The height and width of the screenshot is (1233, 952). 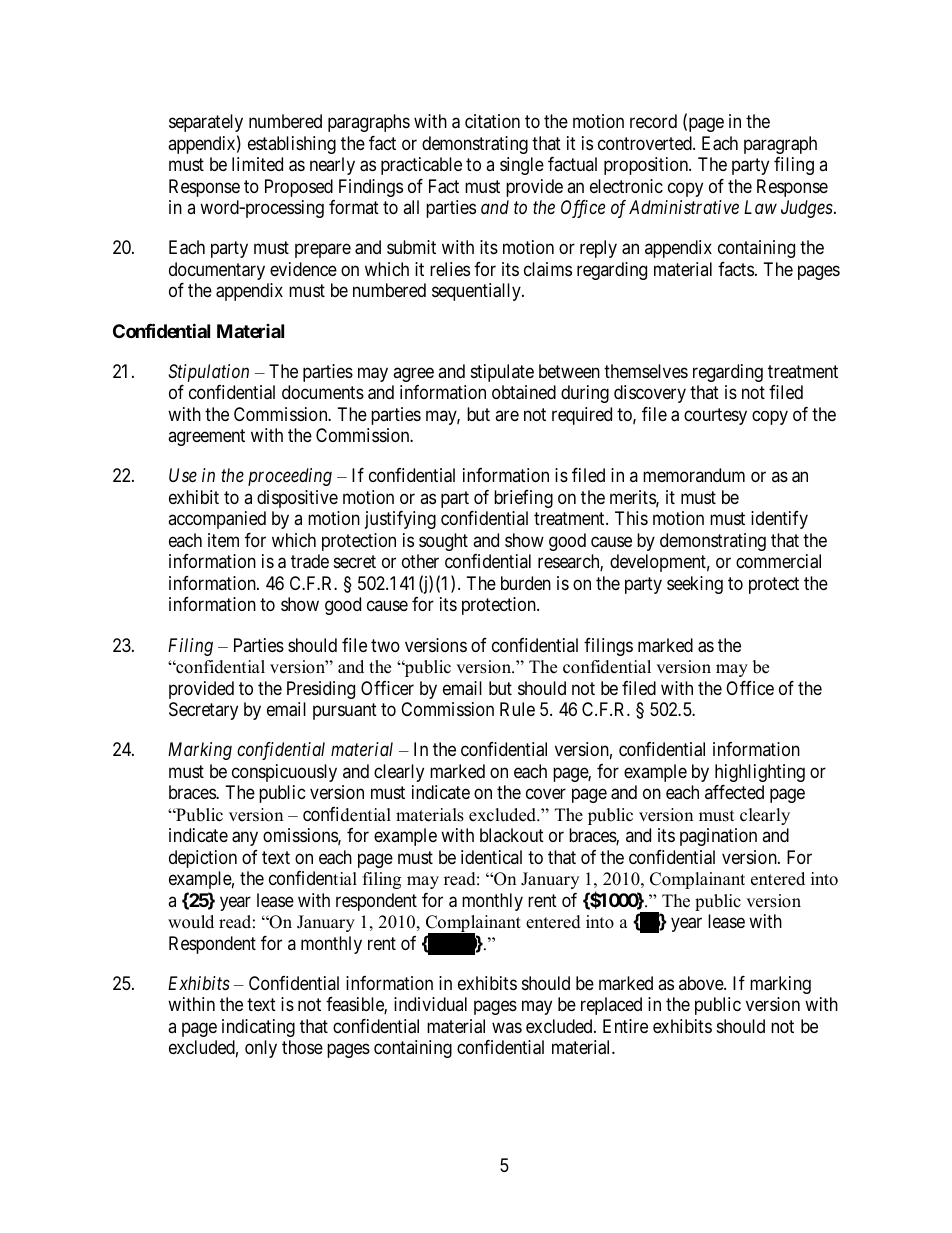 What do you see at coordinates (517, 709) in the screenshot?
I see `Rule` at bounding box center [517, 709].
